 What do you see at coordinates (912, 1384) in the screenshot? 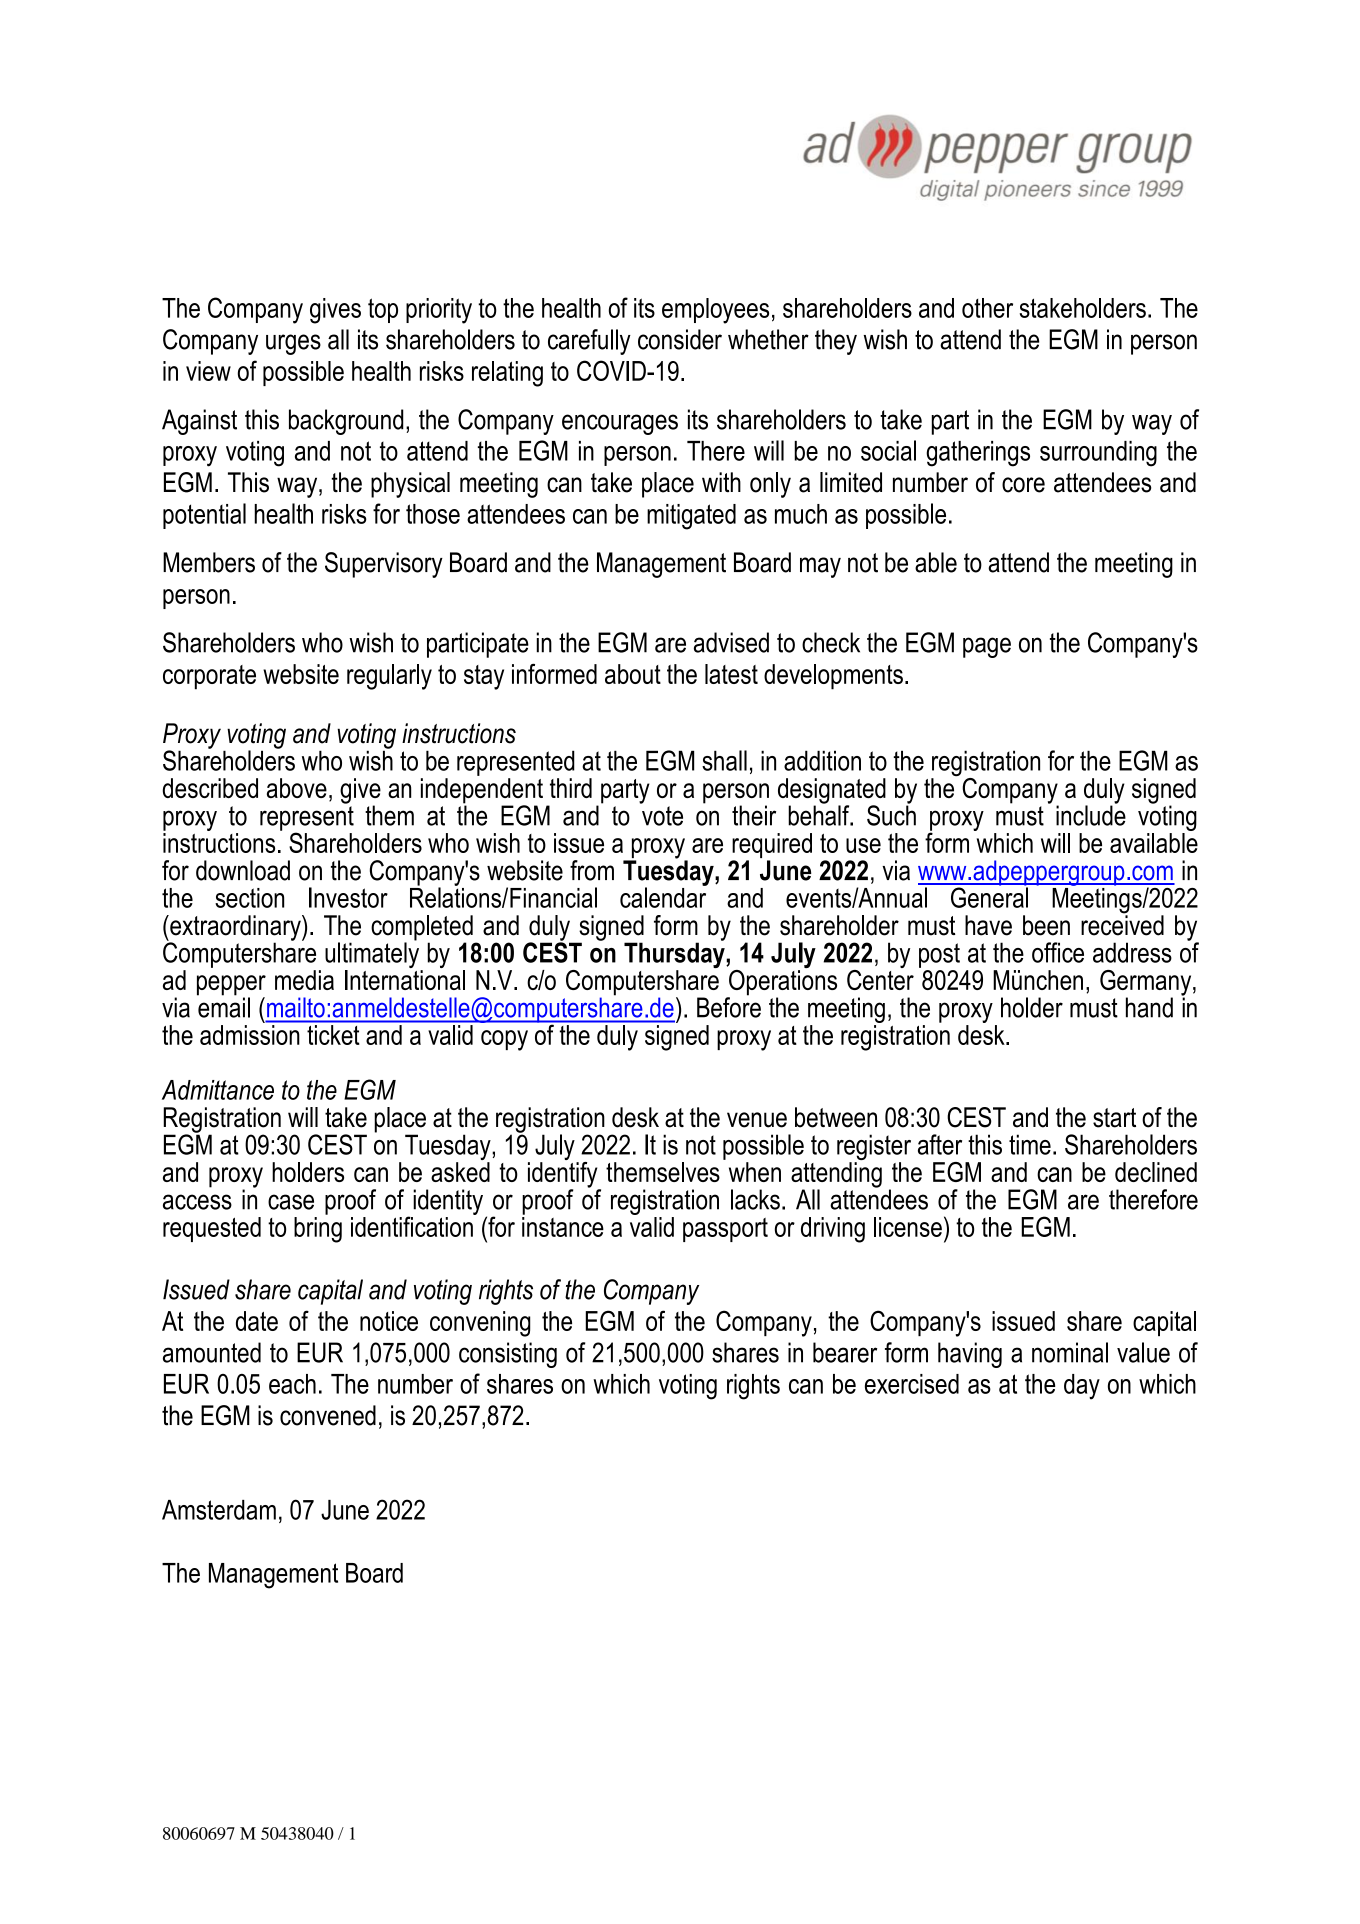
I see `exercised` at bounding box center [912, 1384].
